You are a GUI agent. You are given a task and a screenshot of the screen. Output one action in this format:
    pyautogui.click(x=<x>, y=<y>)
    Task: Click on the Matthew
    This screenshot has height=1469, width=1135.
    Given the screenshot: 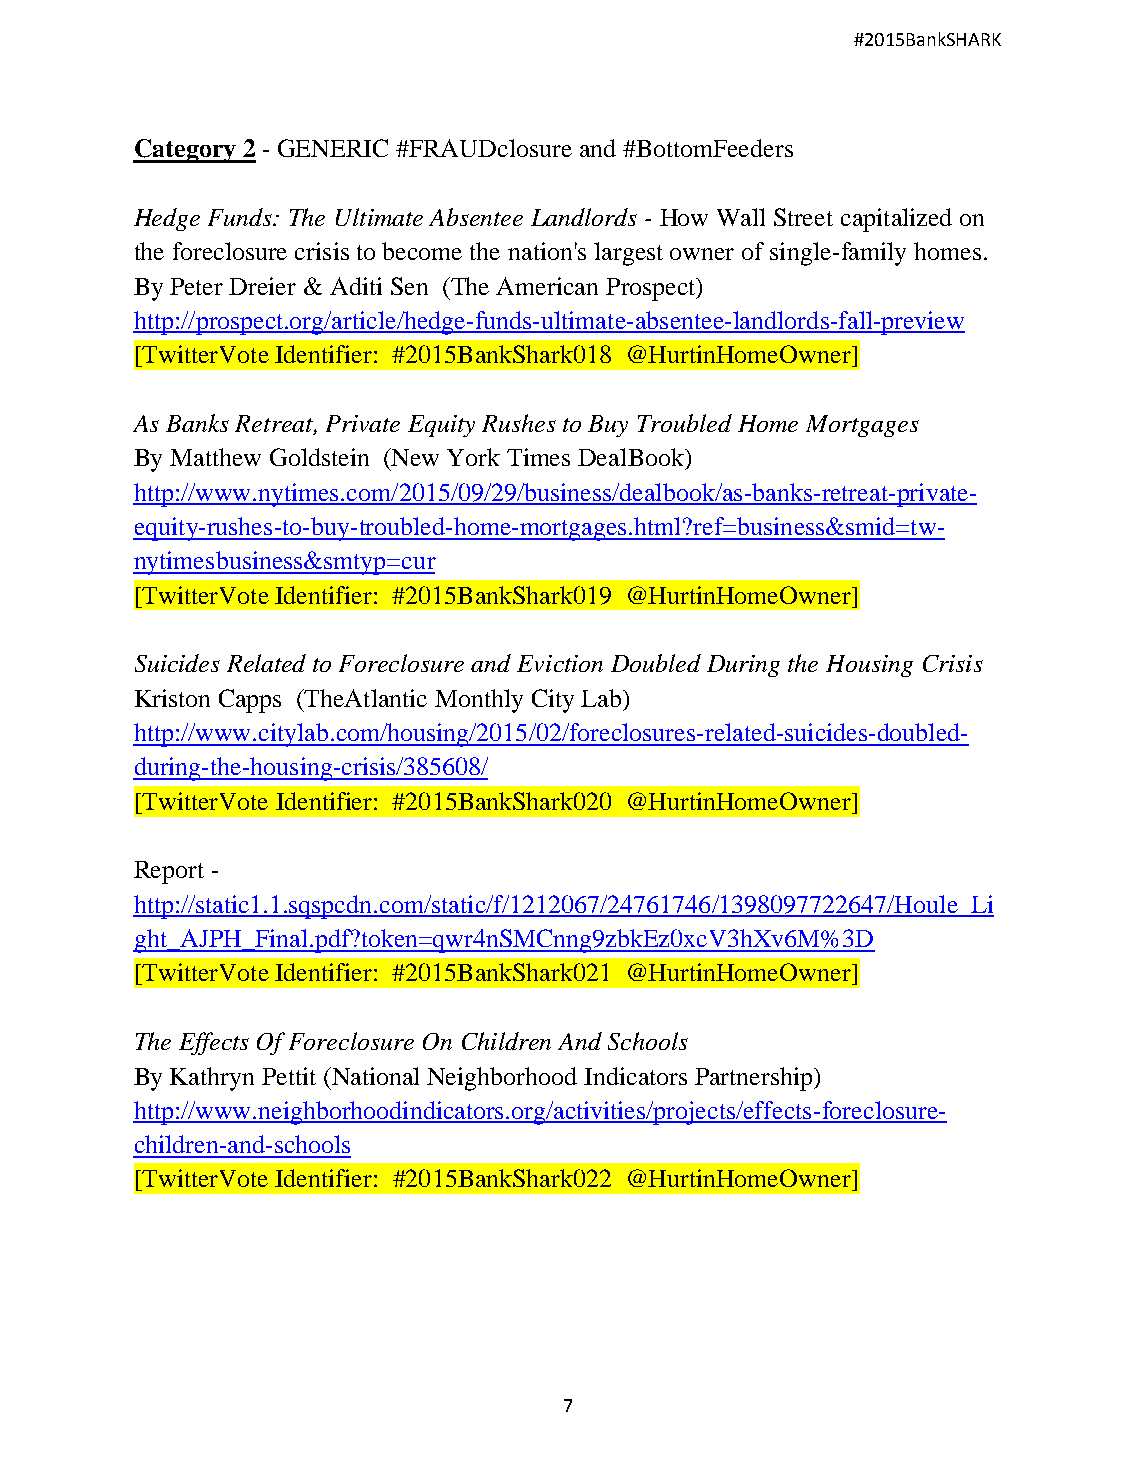 What is the action you would take?
    pyautogui.click(x=215, y=457)
